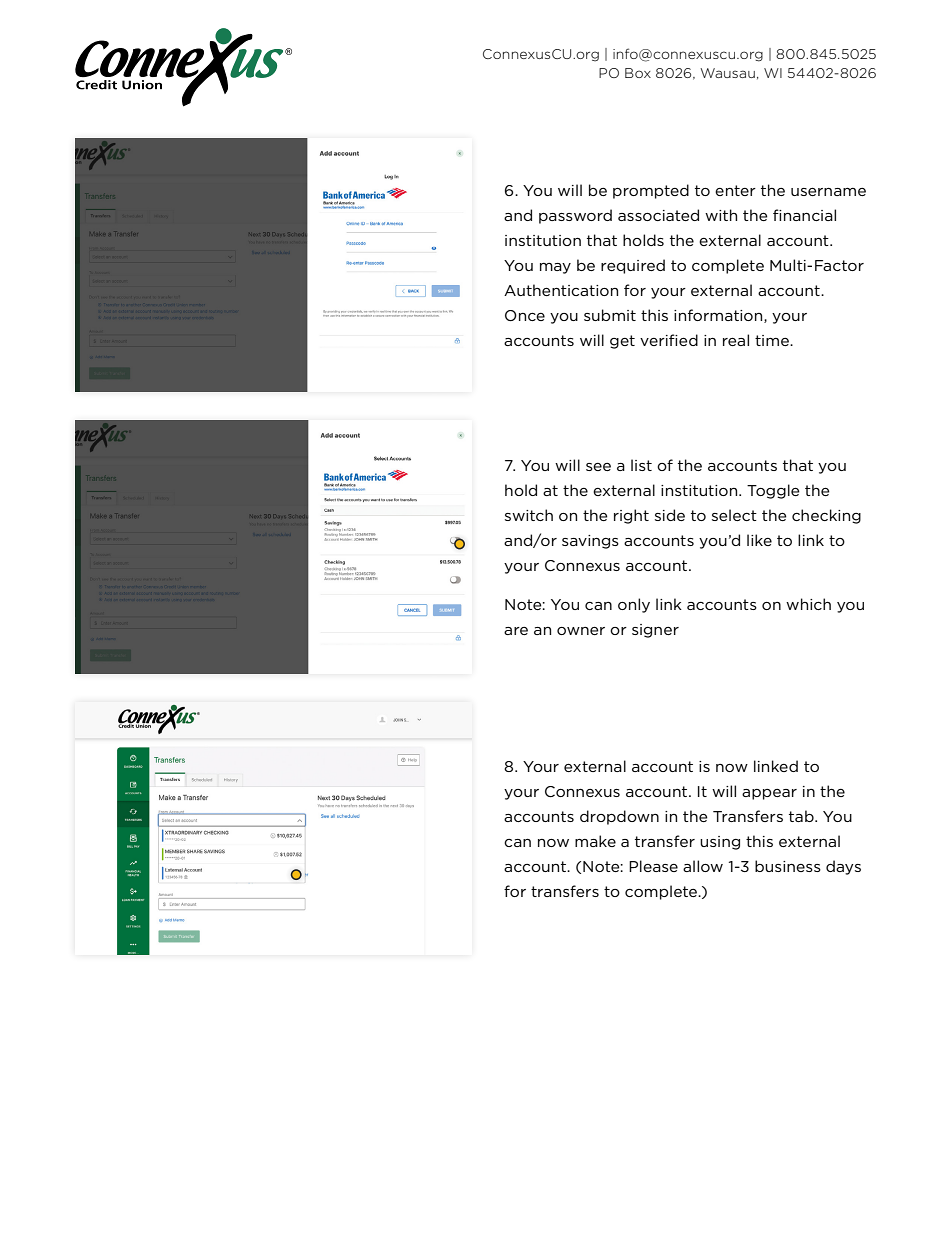 The width and height of the image is (952, 1233). I want to click on make, so click(595, 841).
